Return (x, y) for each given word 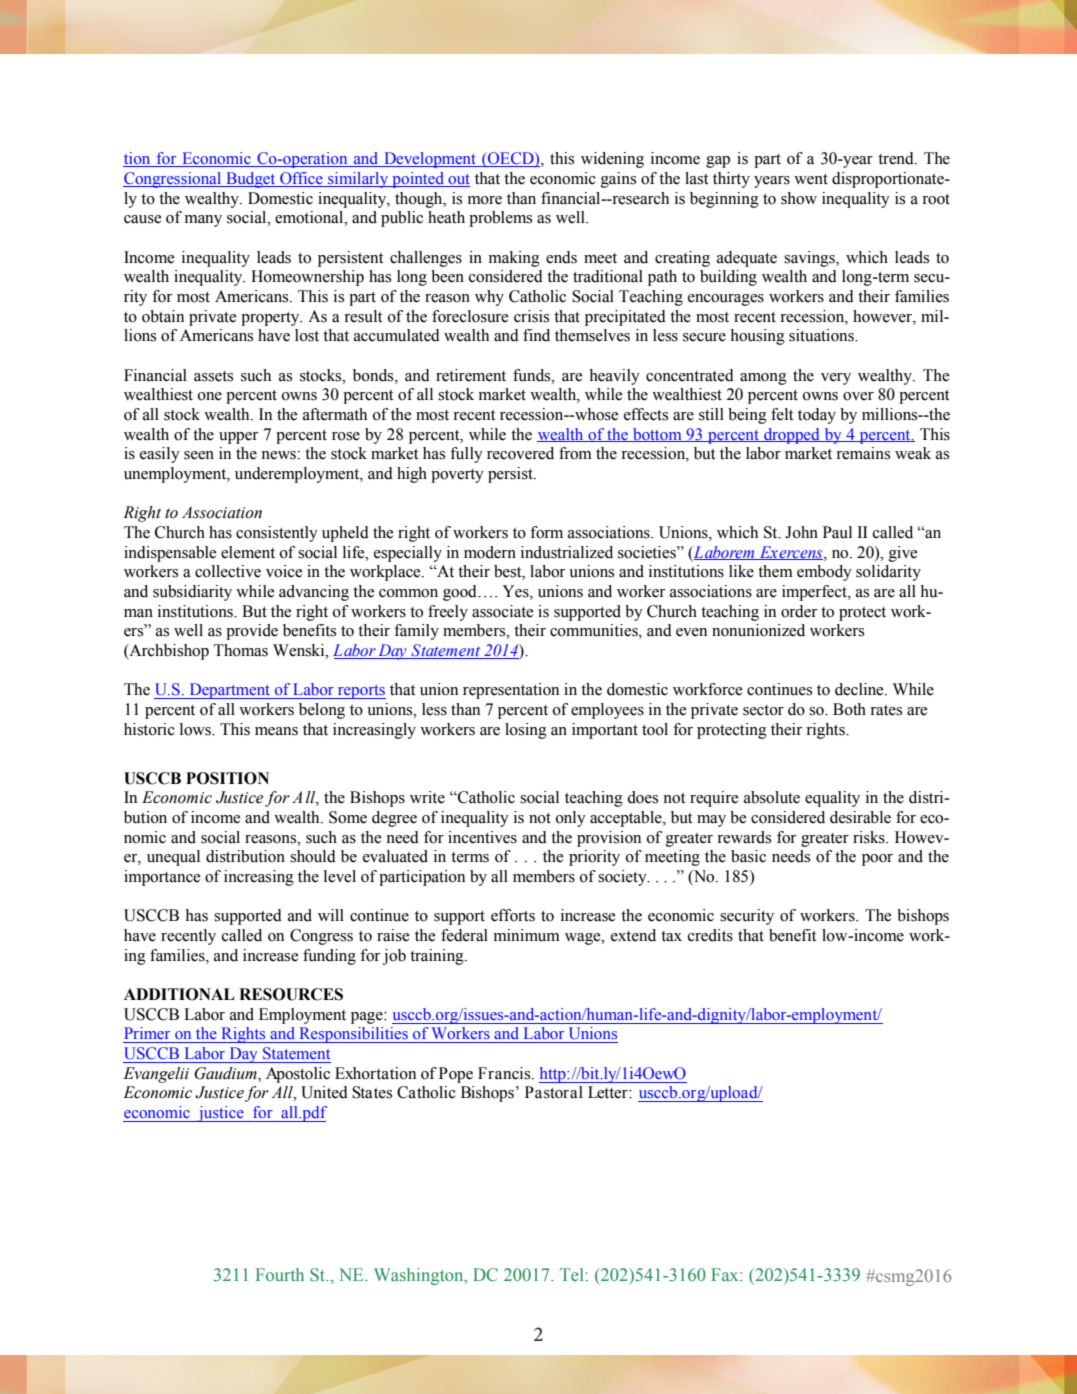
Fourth (280, 1274)
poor (877, 860)
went (811, 179)
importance (162, 878)
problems (500, 219)
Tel (573, 1274)
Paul (837, 532)
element (248, 552)
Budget (251, 180)
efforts (513, 915)
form (546, 532)
